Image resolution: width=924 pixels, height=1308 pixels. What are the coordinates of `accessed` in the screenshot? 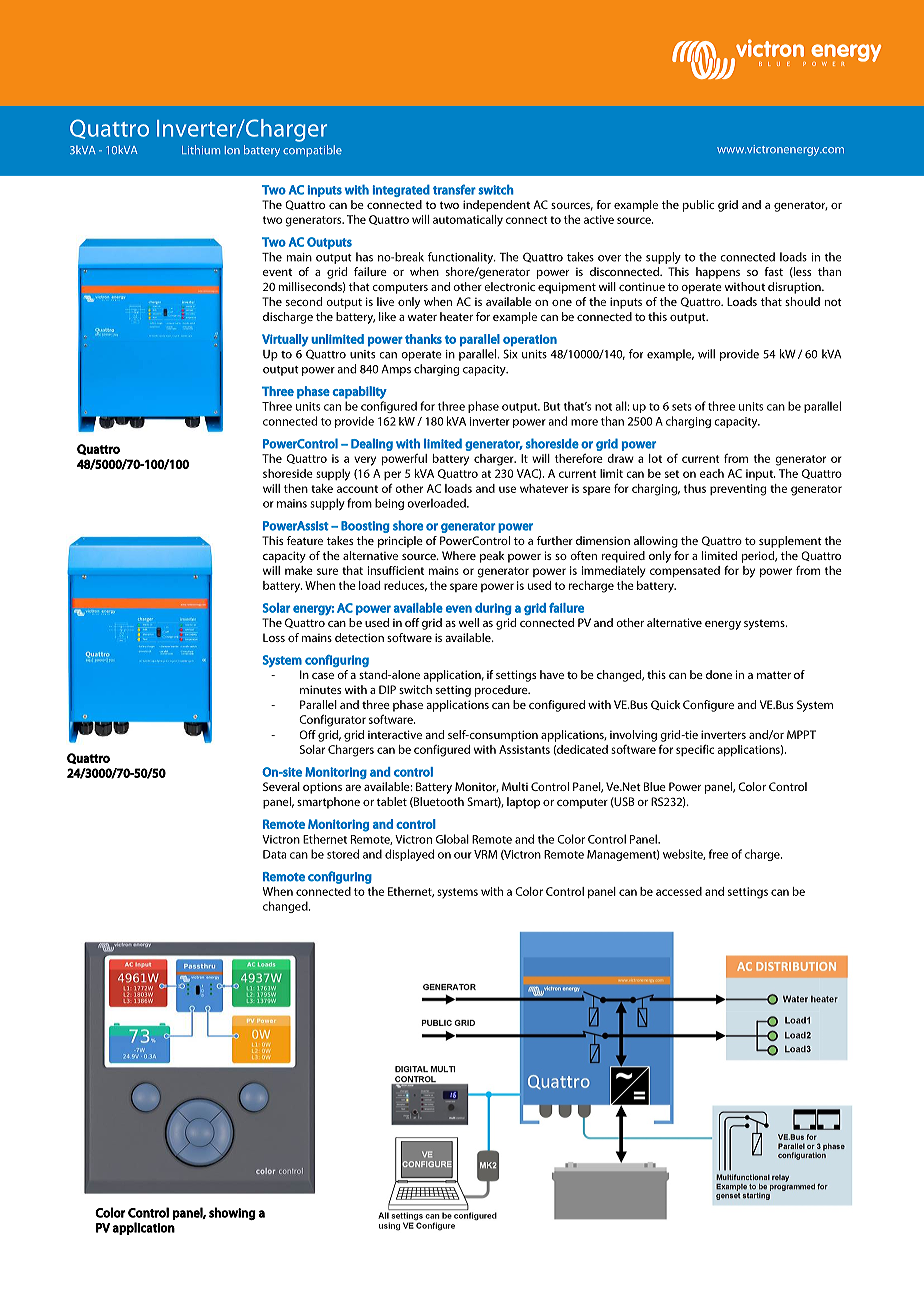 It's located at (679, 891).
